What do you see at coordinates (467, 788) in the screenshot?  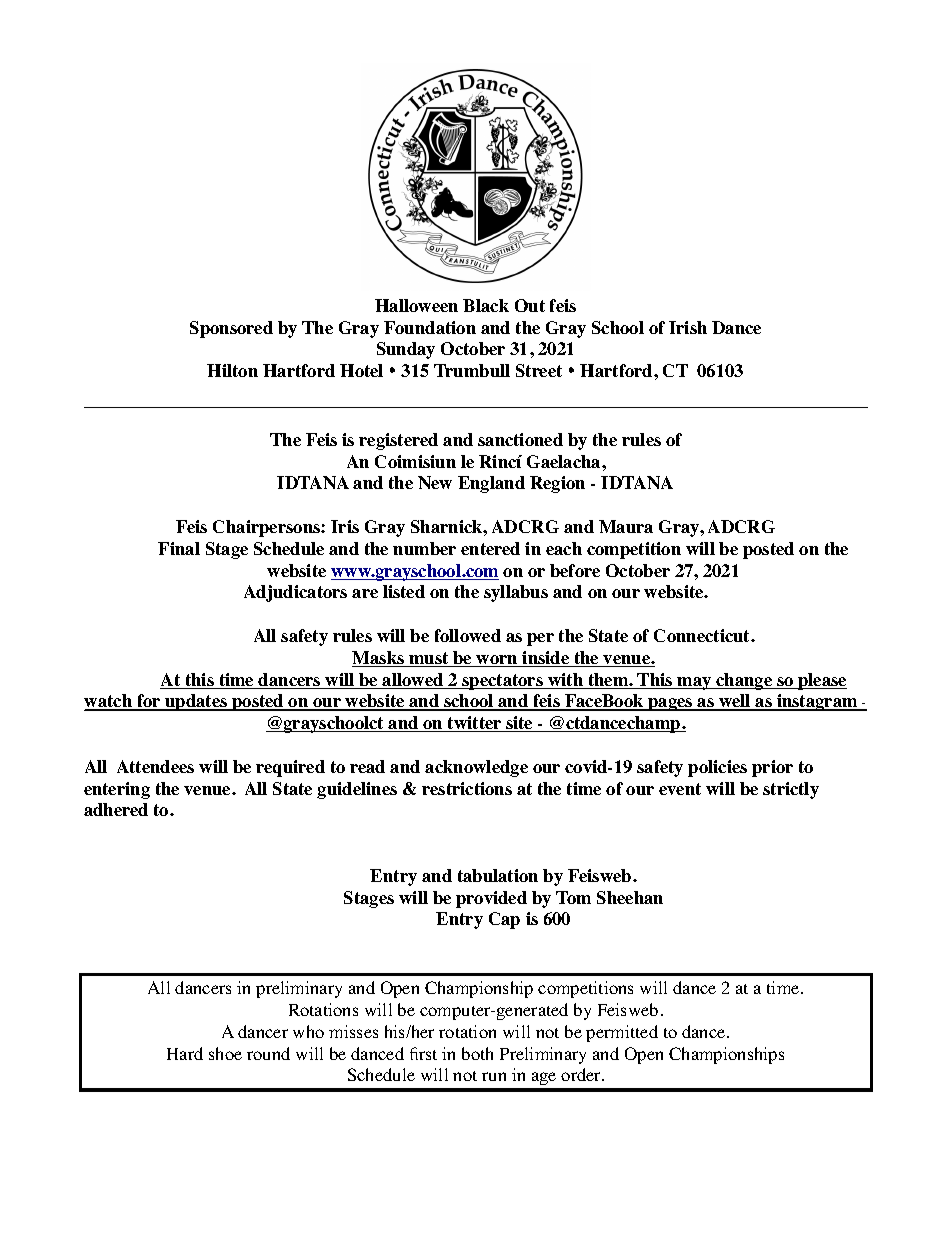 I see `restrictions` at bounding box center [467, 788].
